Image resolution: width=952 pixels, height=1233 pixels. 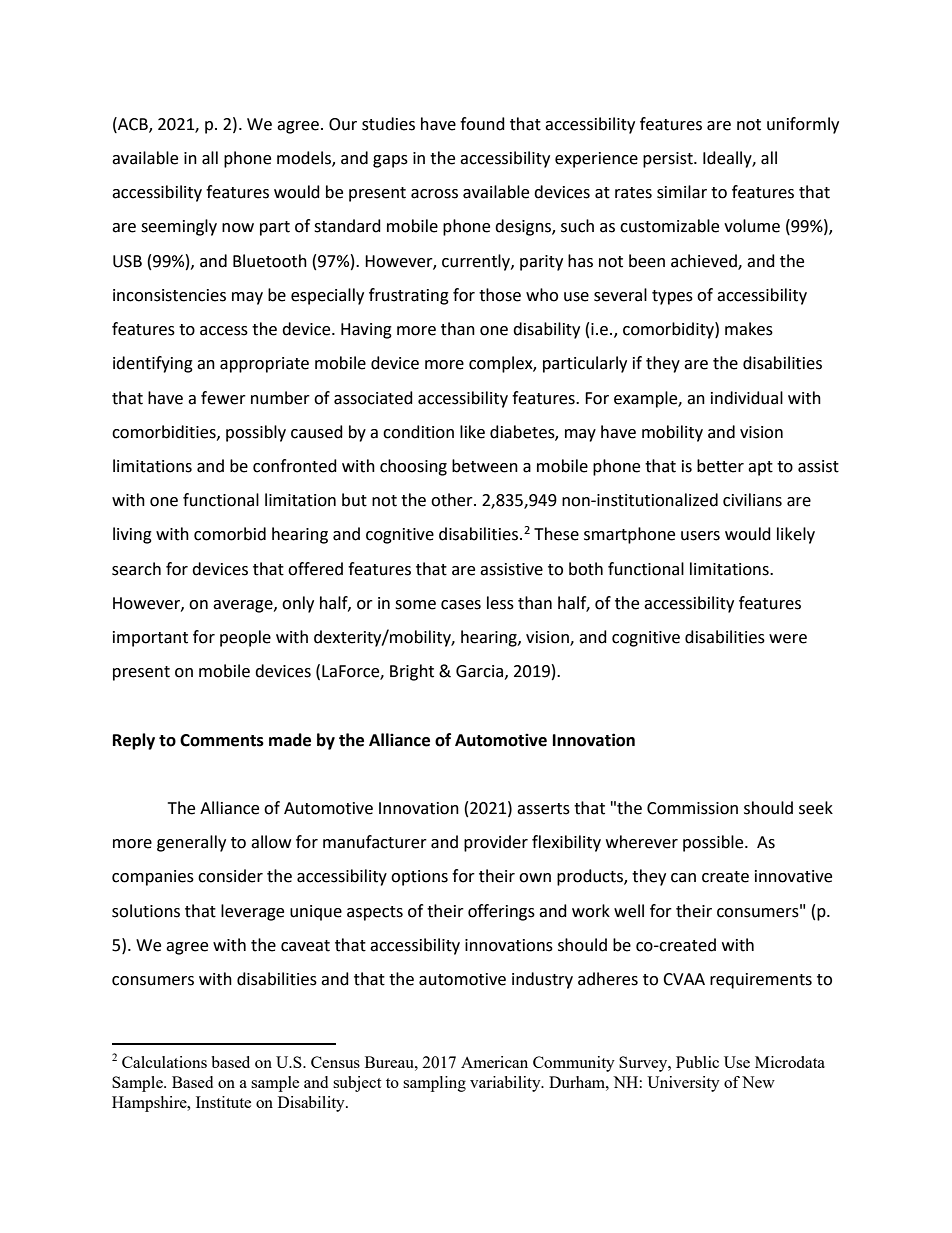 What do you see at coordinates (133, 124) in the screenshot?
I see `ACB` at bounding box center [133, 124].
